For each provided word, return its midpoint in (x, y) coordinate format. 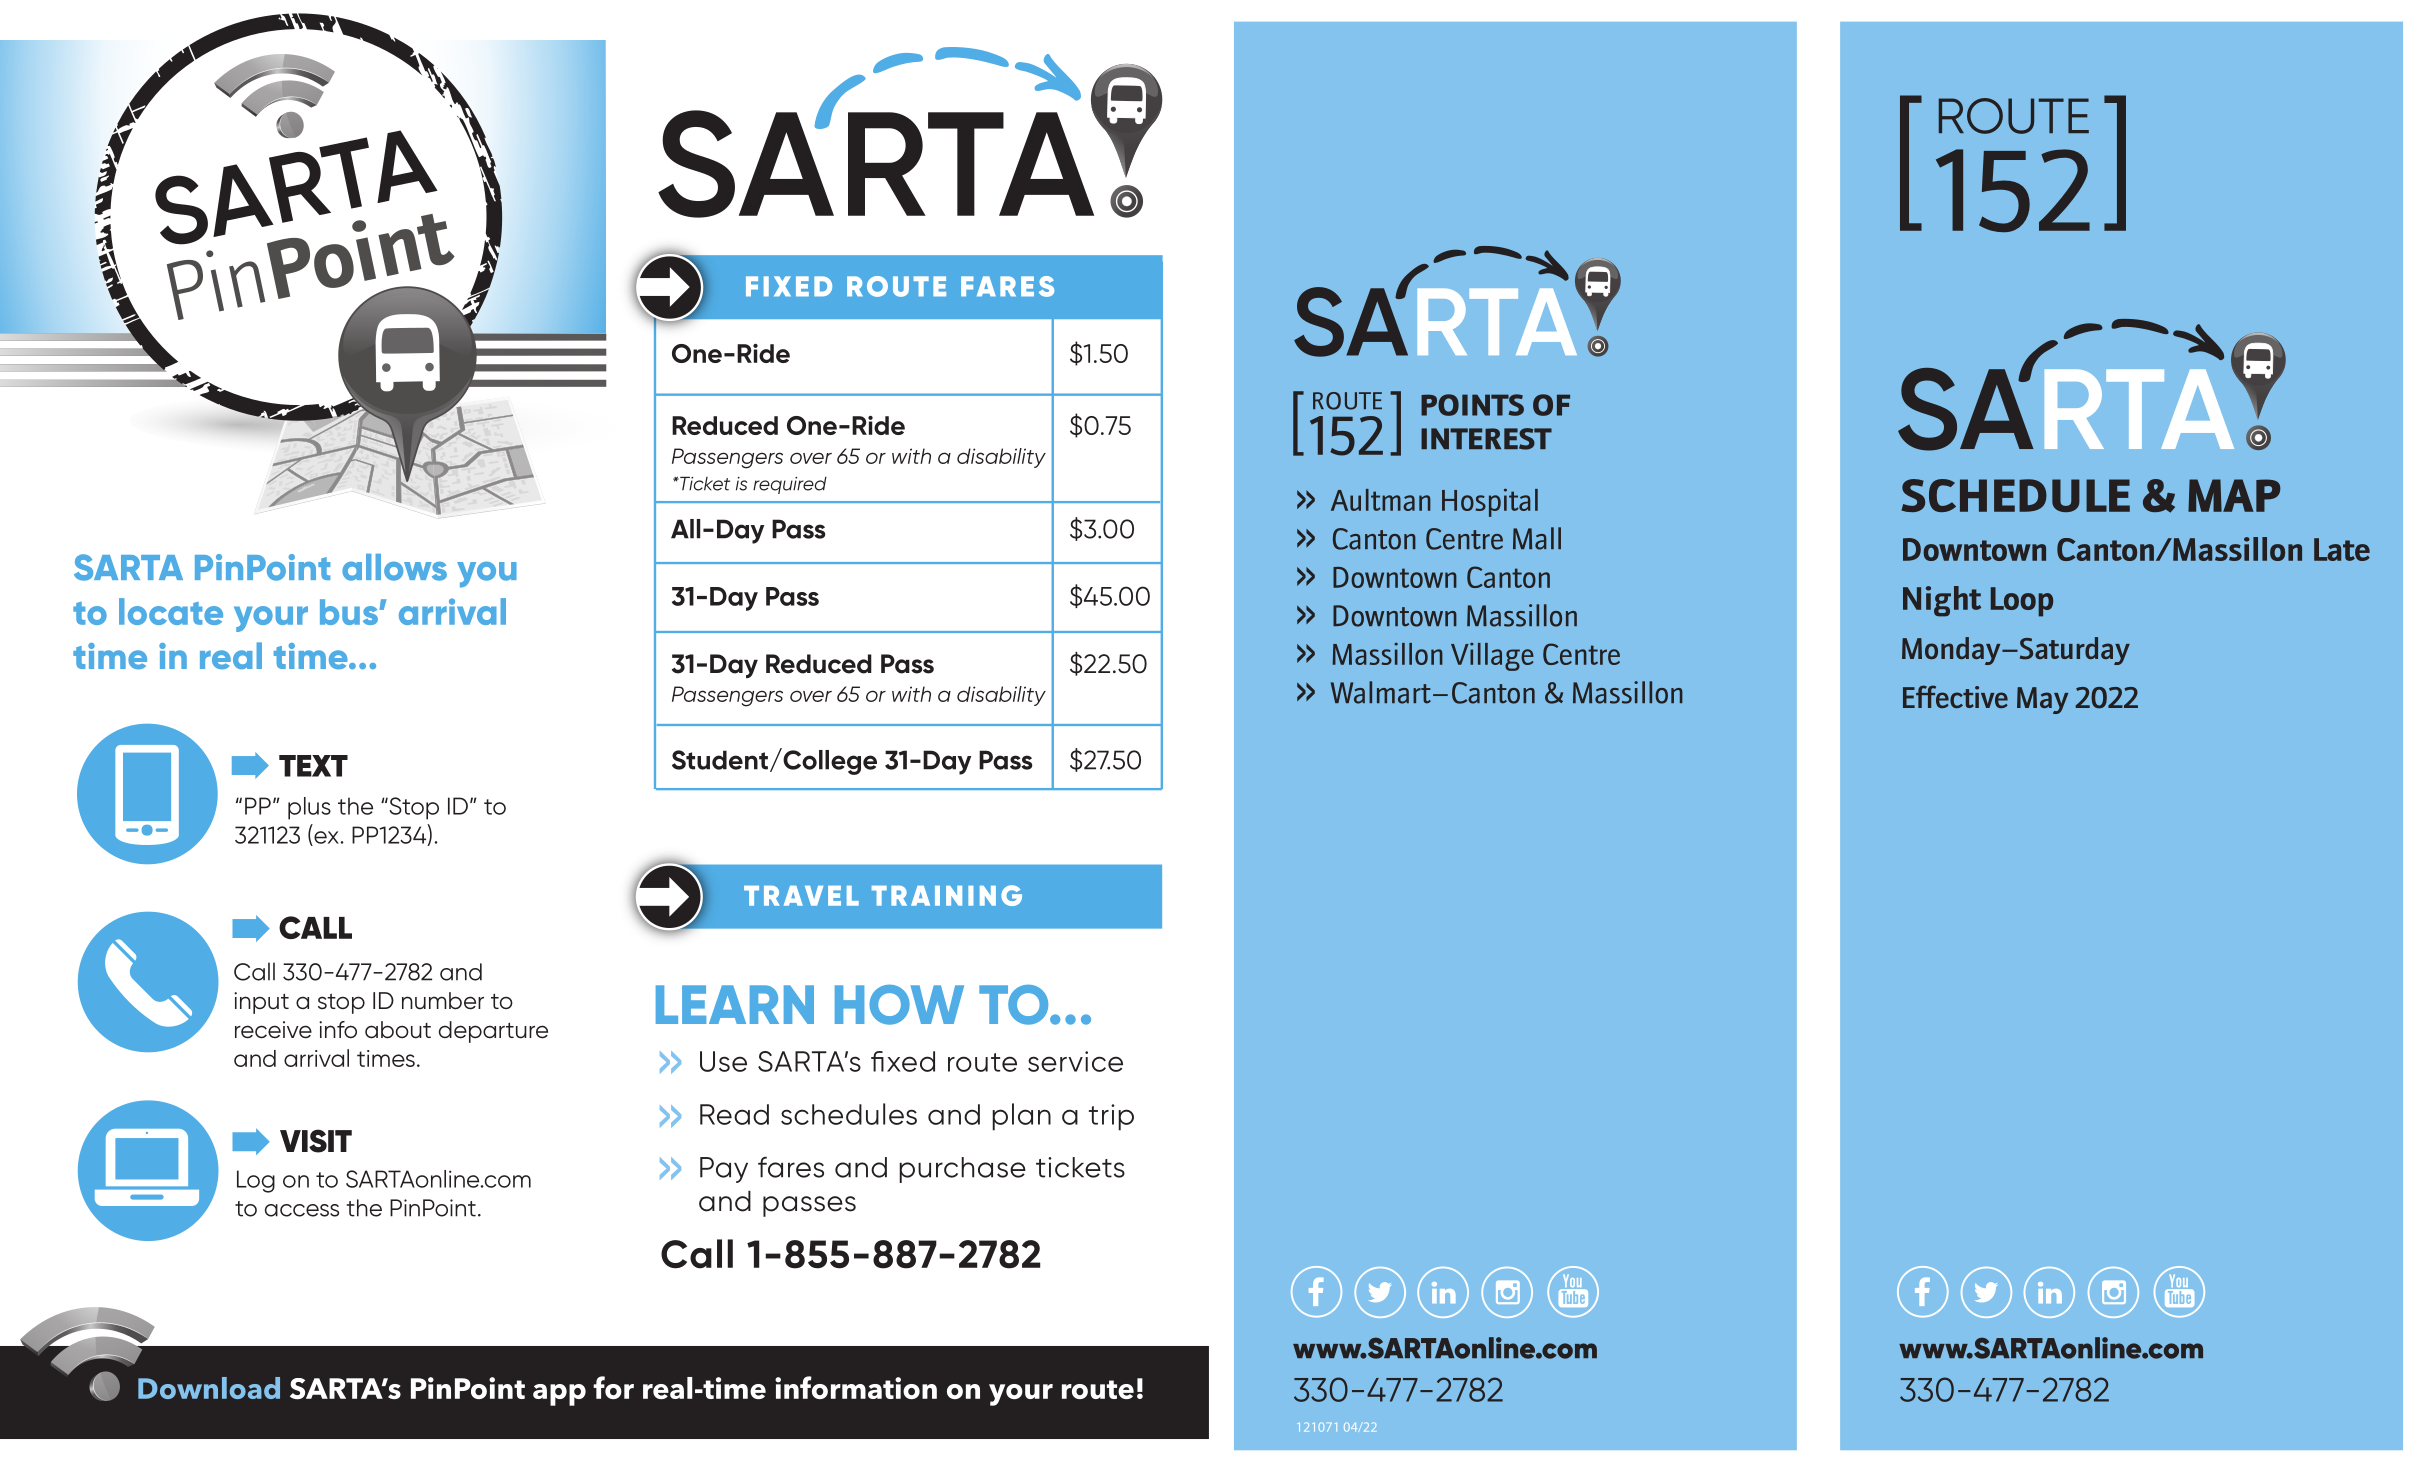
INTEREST (1486, 439)
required (790, 485)
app (559, 1395)
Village (1492, 657)
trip (1111, 1117)
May (2042, 700)
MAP (2234, 495)
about (398, 1030)
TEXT (313, 766)
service (1075, 1061)
